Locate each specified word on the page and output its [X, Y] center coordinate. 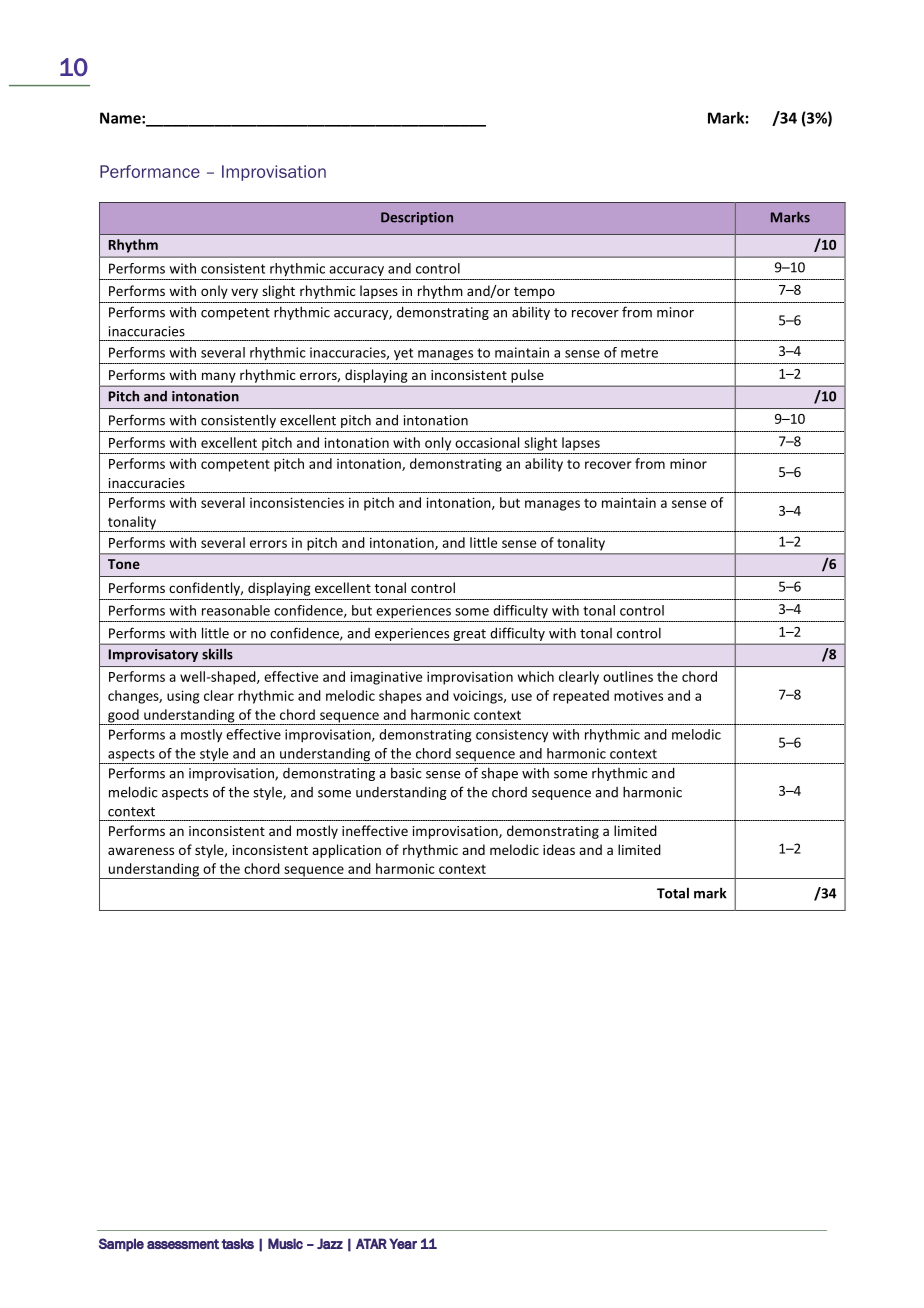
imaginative [386, 678]
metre [639, 353]
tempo [534, 293]
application [346, 851]
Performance [150, 171]
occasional [487, 442]
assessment [183, 1244]
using [183, 697]
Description [417, 218]
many [219, 378]
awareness [141, 851]
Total [673, 893]
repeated [581, 697]
